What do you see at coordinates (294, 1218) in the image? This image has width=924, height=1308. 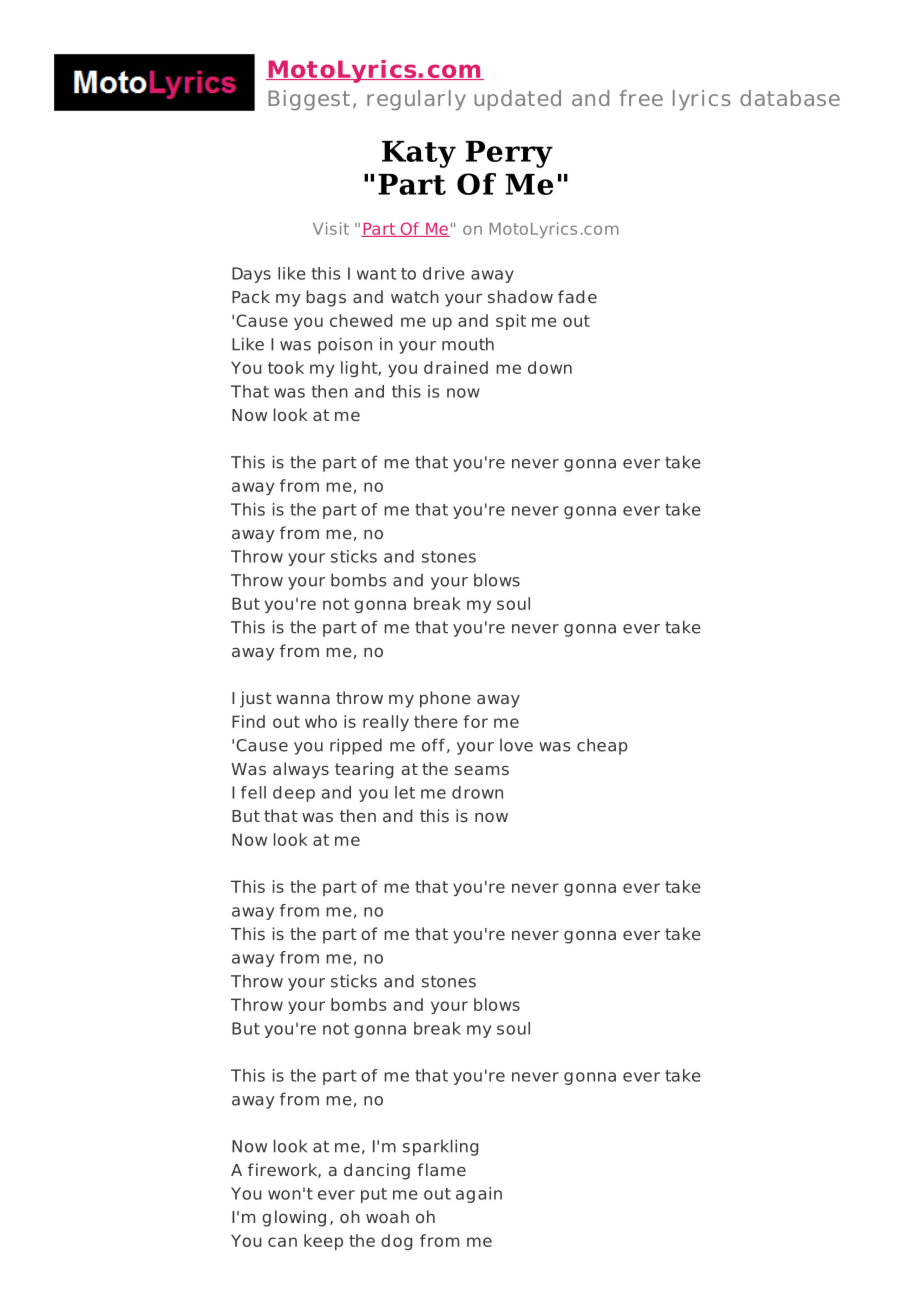 I see `glowing` at bounding box center [294, 1218].
